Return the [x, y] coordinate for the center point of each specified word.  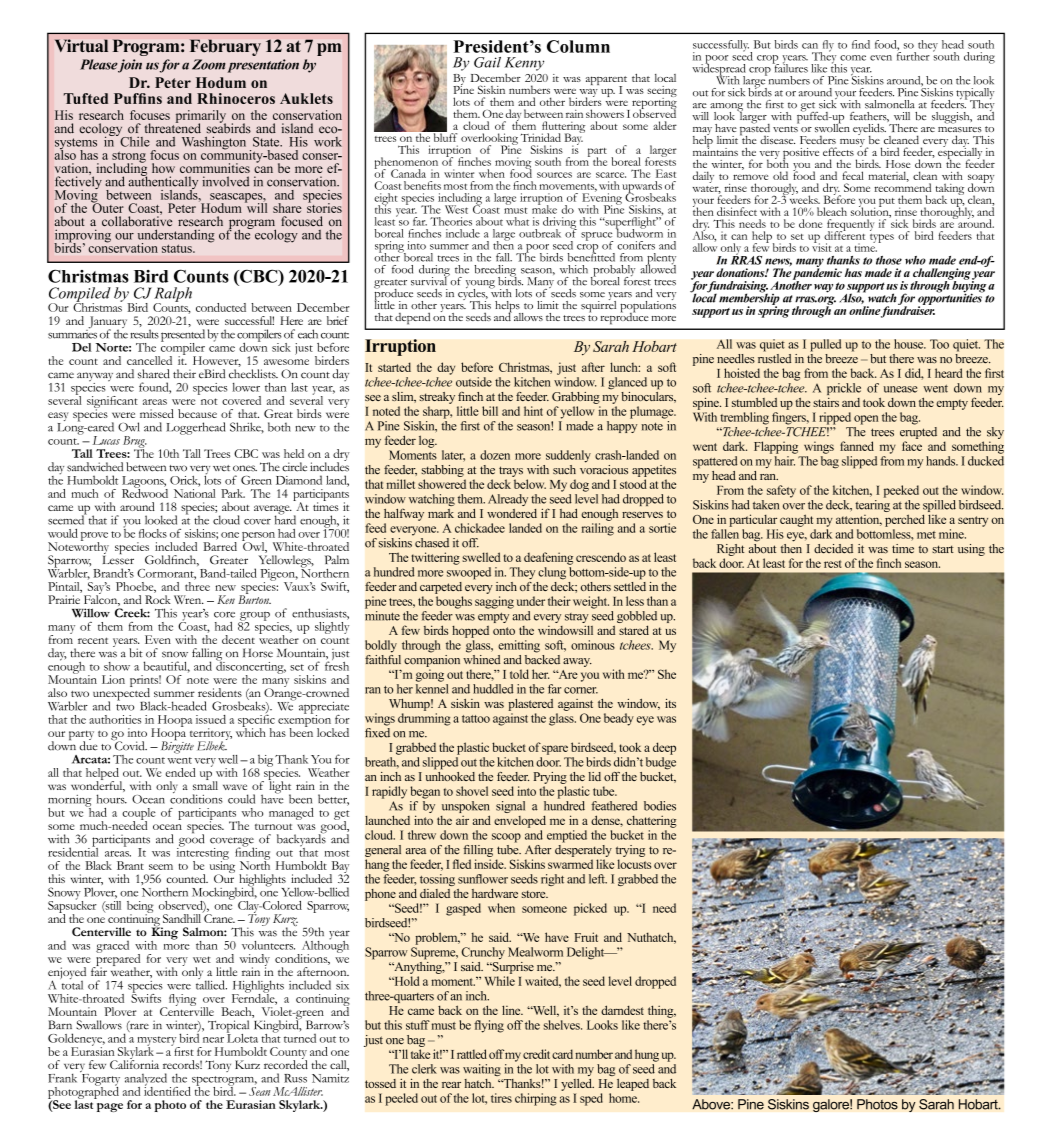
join [129, 66]
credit [536, 1054]
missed [157, 413]
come [853, 58]
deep [664, 748]
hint [533, 411]
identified [167, 1090]
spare [555, 750]
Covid [129, 745]
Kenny [524, 64]
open [866, 420]
